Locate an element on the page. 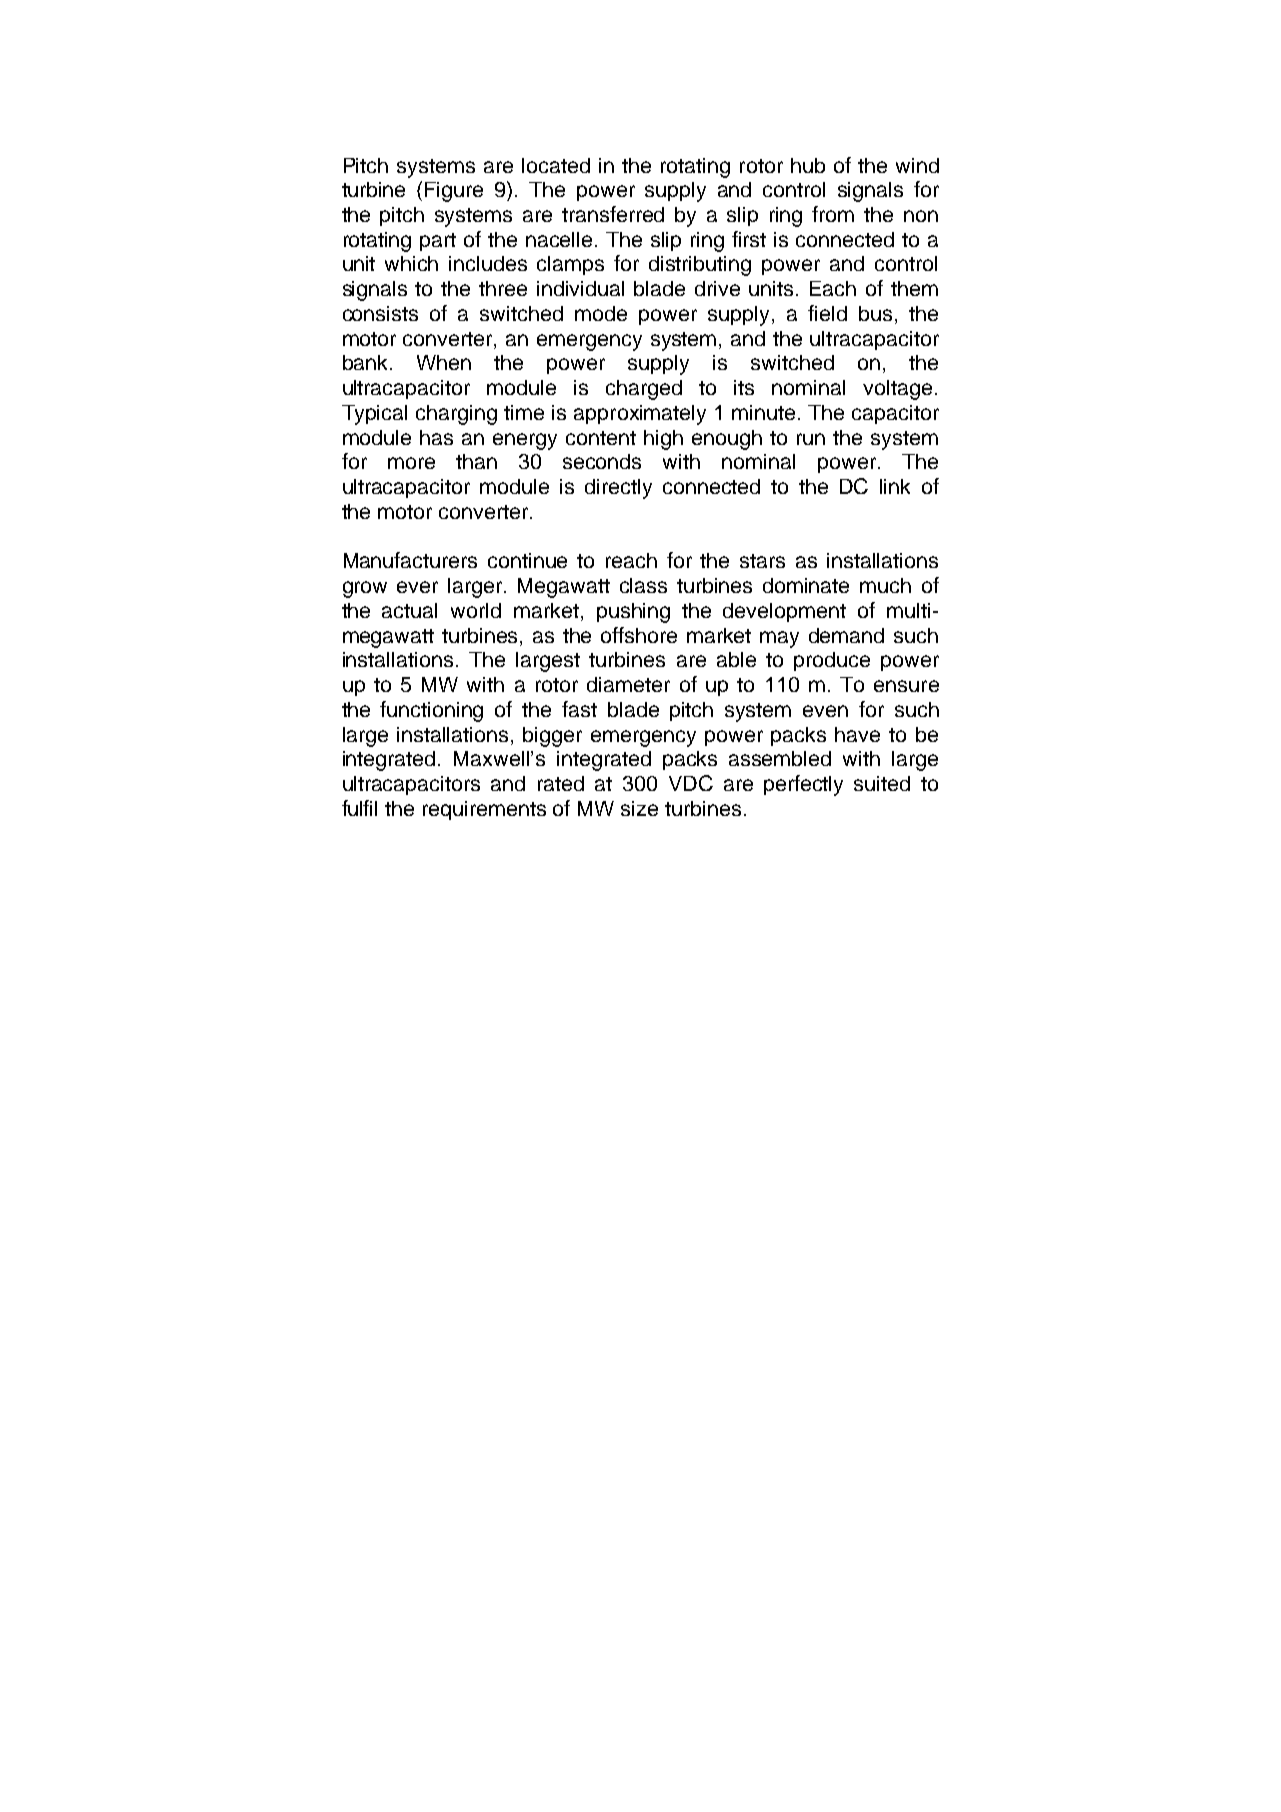  link is located at coordinates (895, 486).
